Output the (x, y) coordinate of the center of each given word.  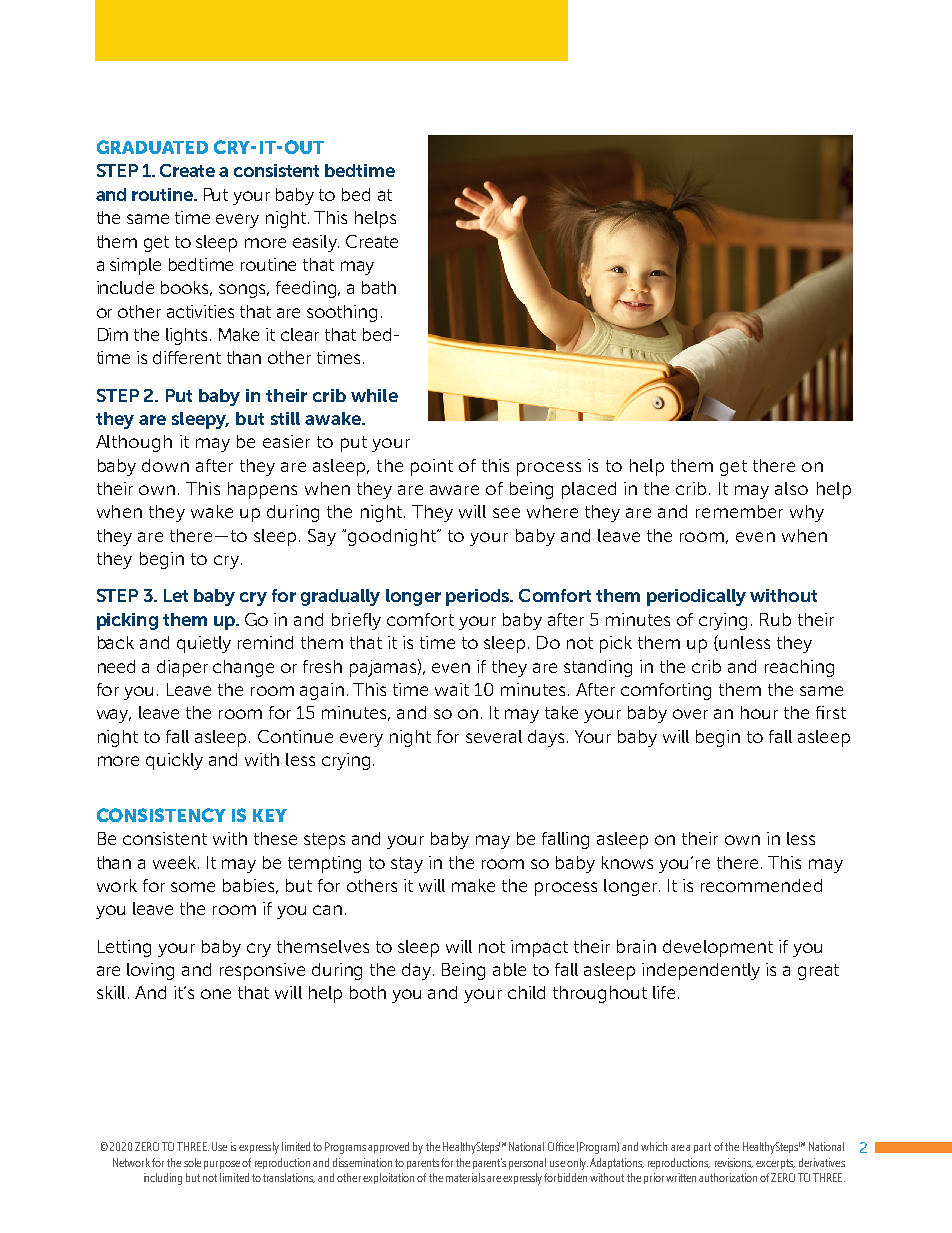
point (432, 467)
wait (452, 689)
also (791, 488)
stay (407, 865)
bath (379, 287)
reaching (799, 668)
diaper (182, 668)
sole (192, 1162)
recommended (761, 885)
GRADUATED (152, 147)
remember (739, 511)
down (165, 465)
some (193, 887)
